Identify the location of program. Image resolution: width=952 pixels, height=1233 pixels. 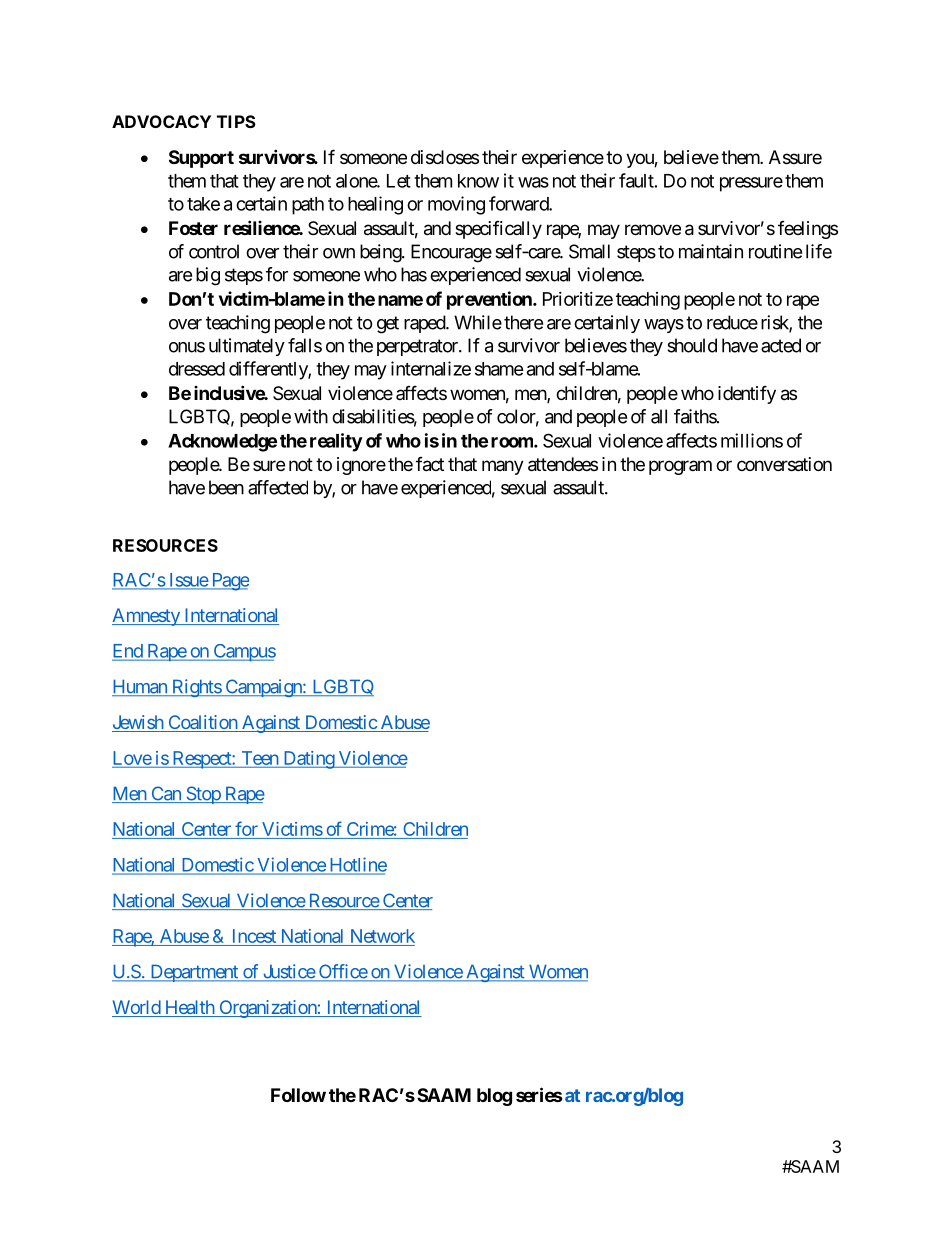
(680, 467).
